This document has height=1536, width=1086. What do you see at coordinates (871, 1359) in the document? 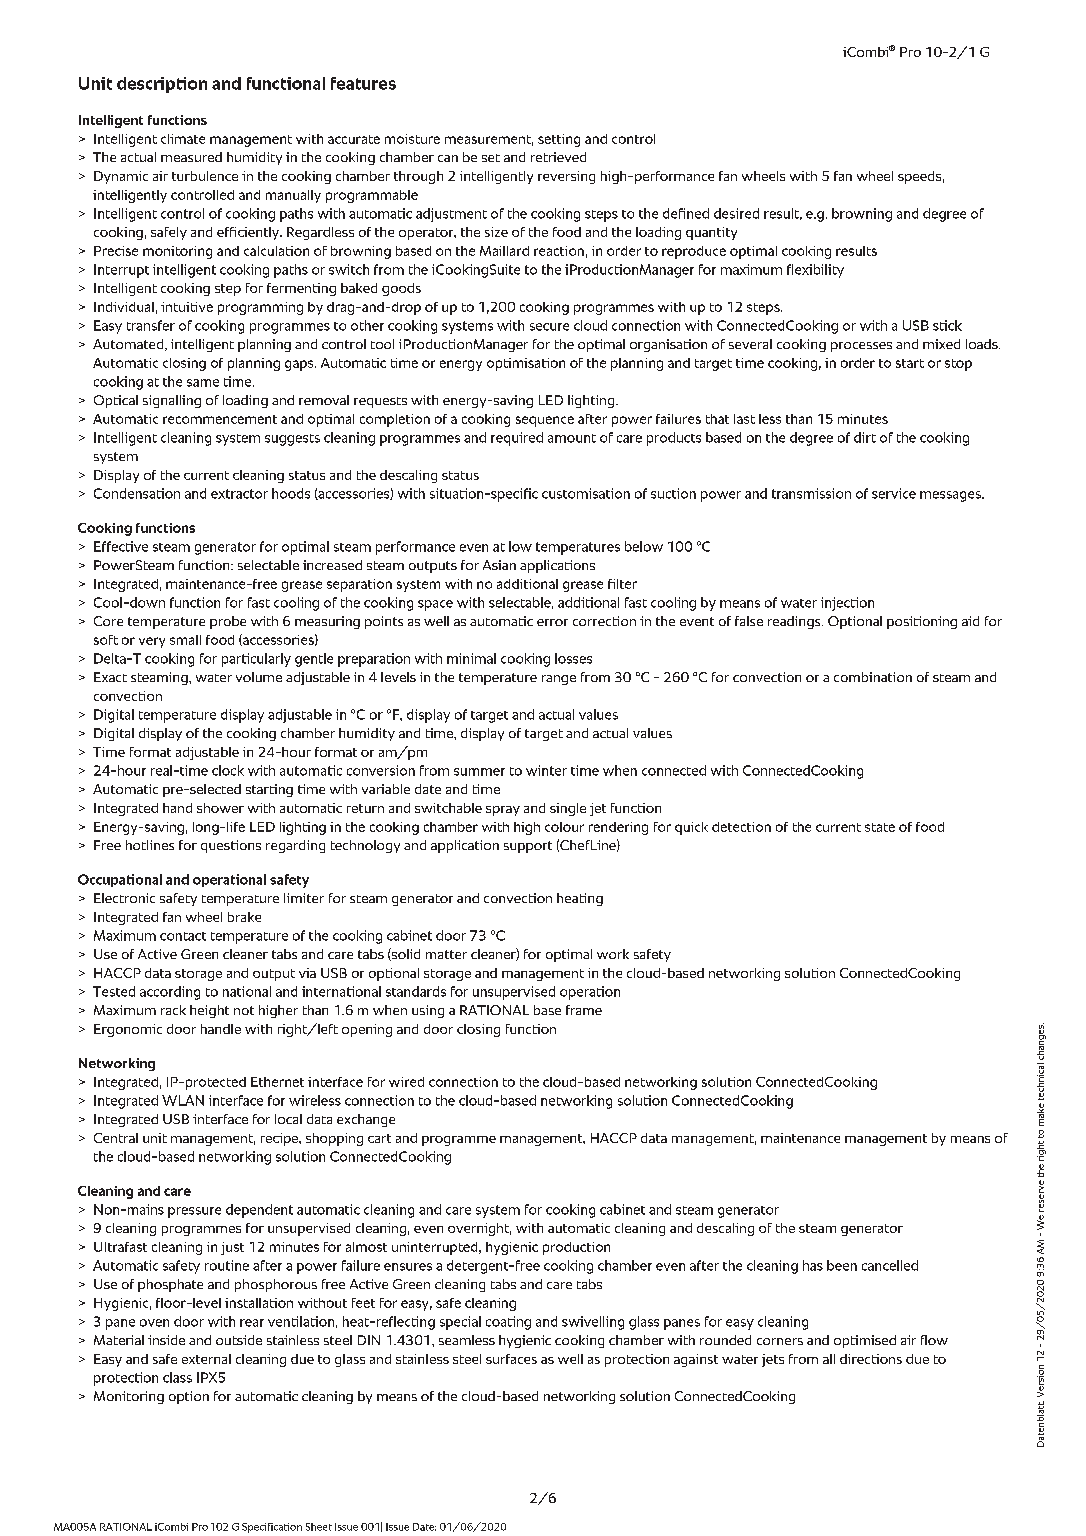
I see `directions` at bounding box center [871, 1359].
